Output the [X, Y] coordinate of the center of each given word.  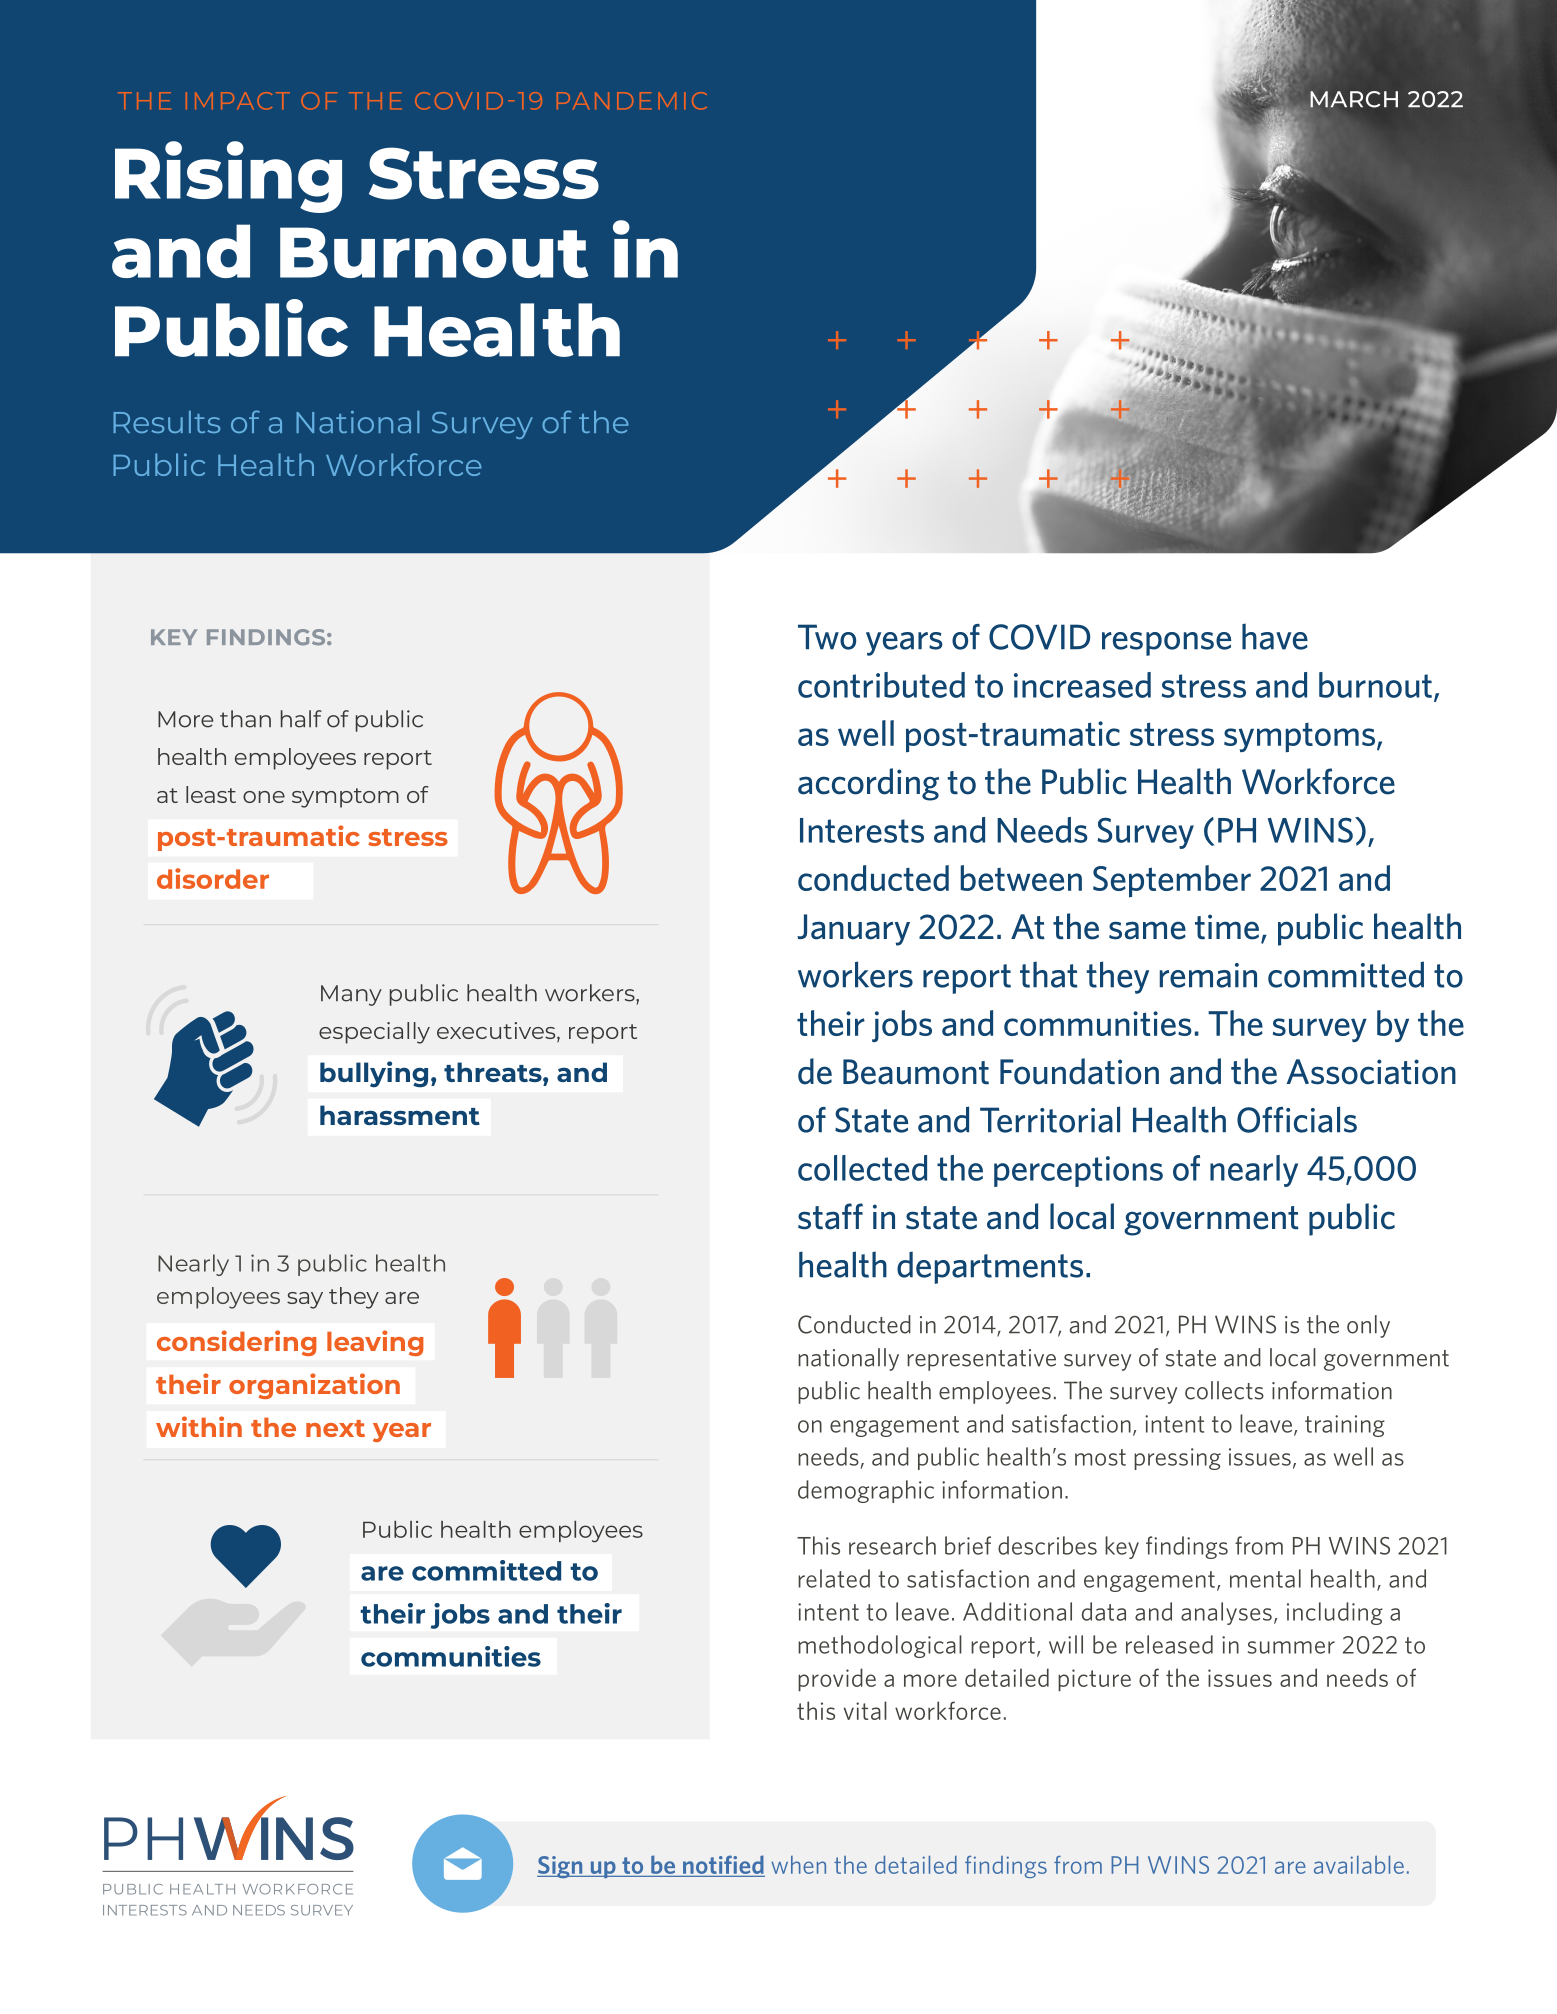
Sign [561, 1867]
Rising [228, 177]
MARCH [1354, 99]
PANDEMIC [632, 101]
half [301, 719]
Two [827, 637]
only [1368, 1326]
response [1166, 644]
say [305, 1300]
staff [830, 1216]
